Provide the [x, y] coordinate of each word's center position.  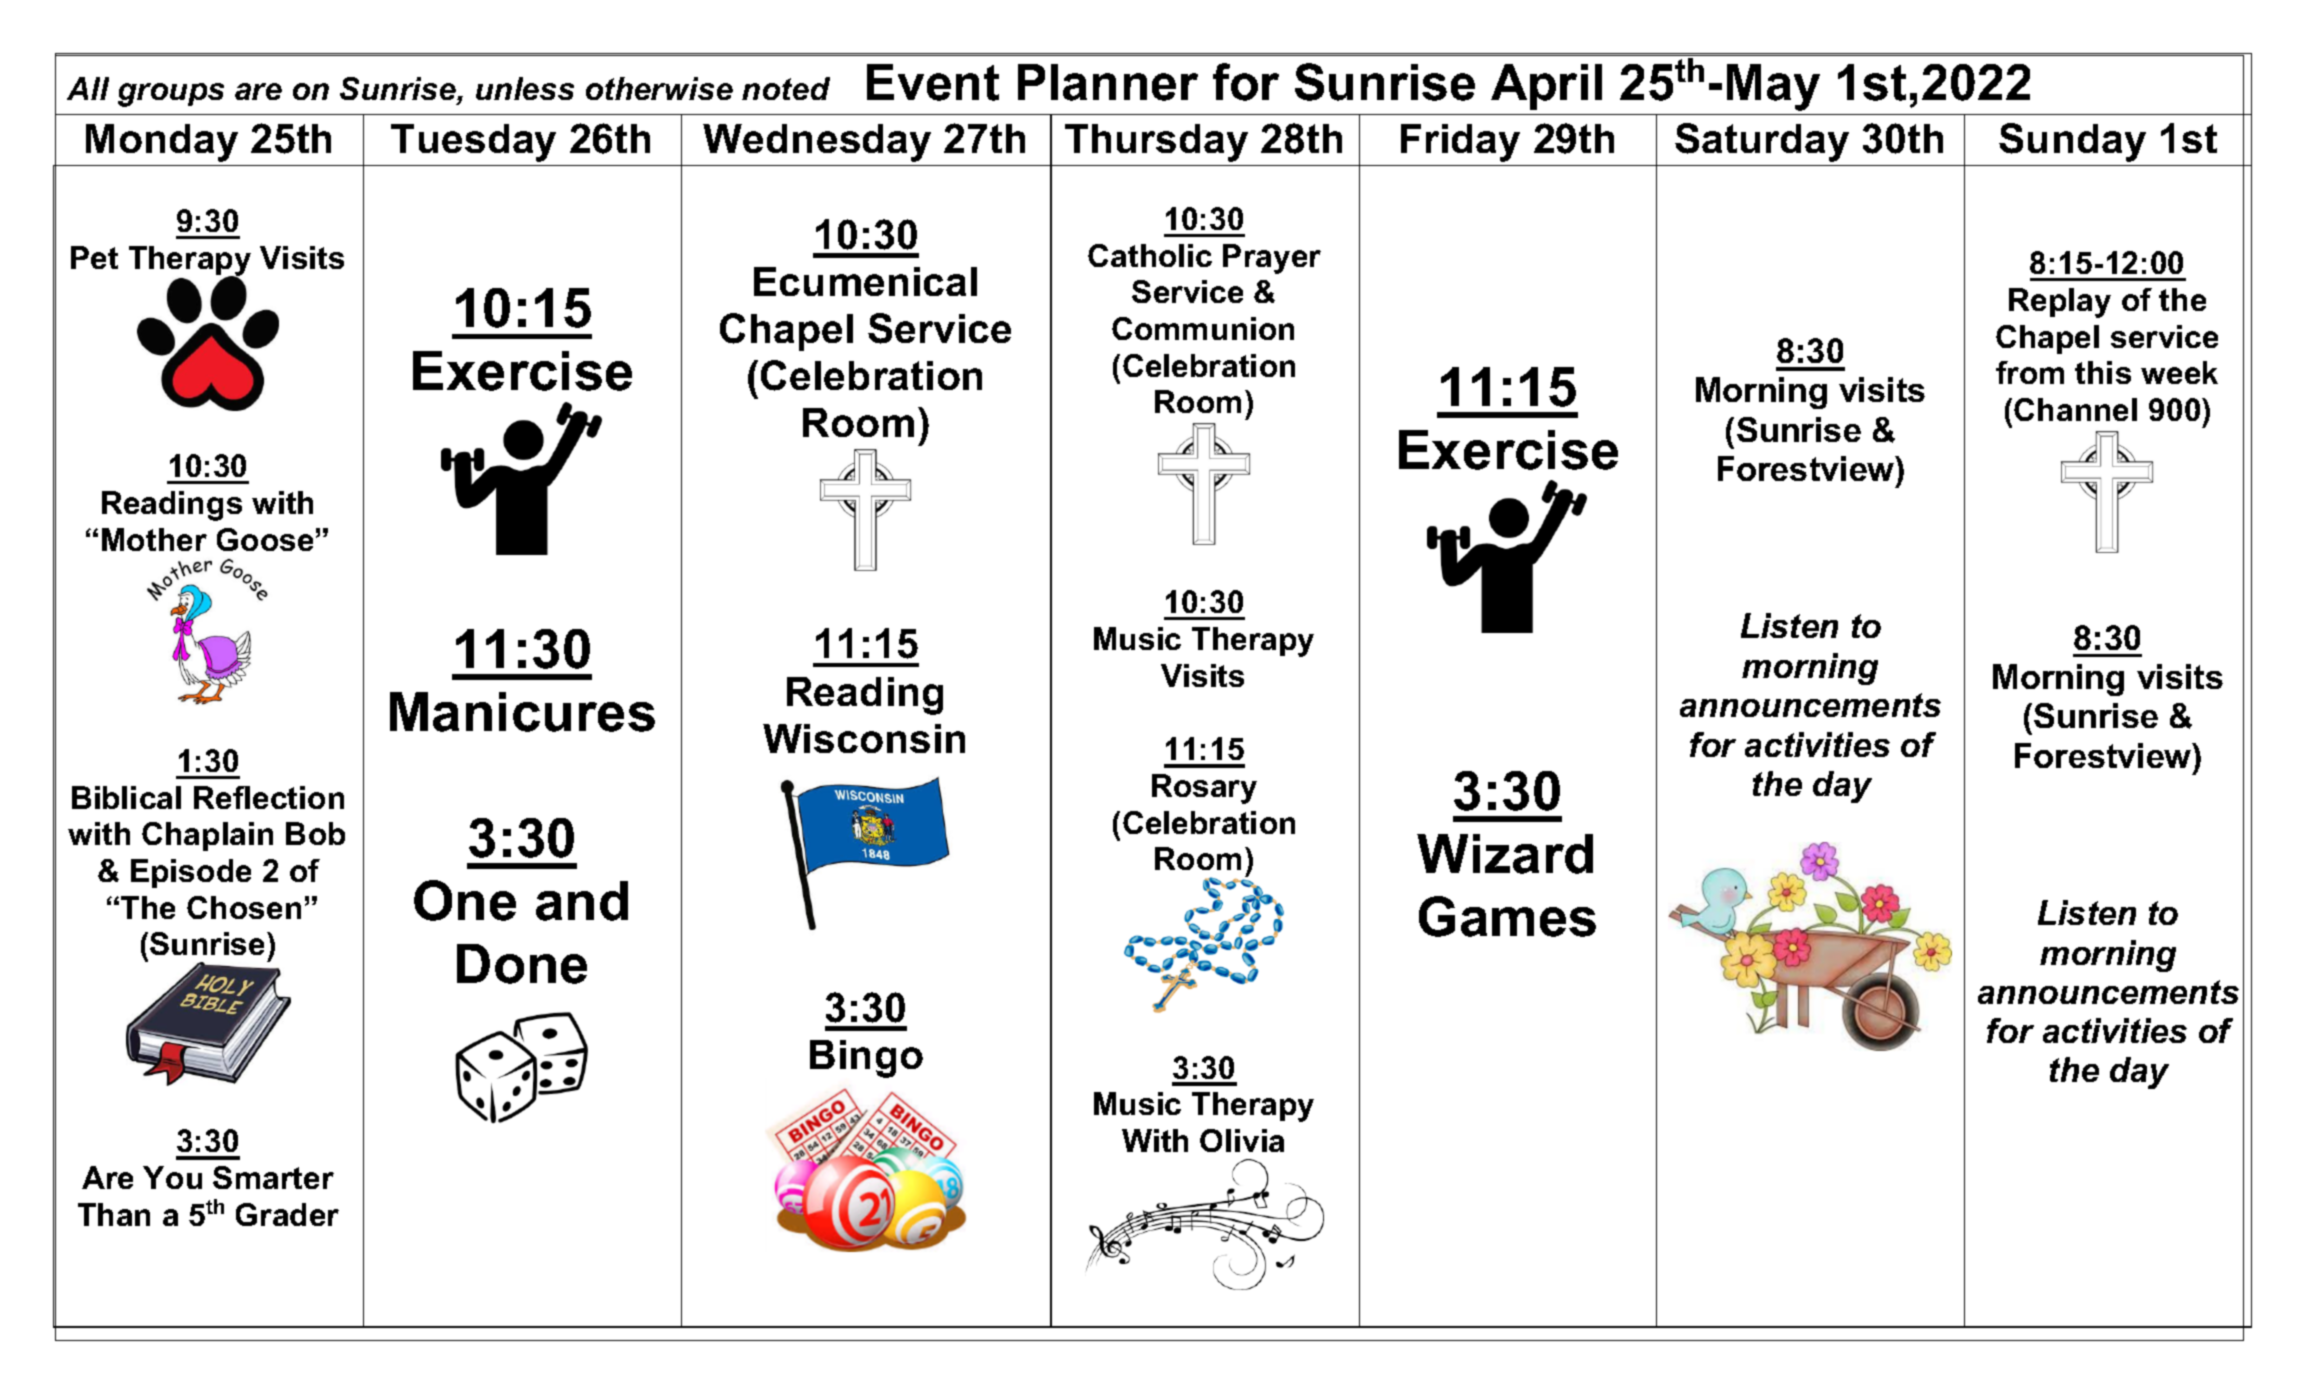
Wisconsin [864, 738]
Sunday [2072, 142]
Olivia [1242, 1140]
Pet [94, 257]
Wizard [1505, 854]
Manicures [522, 712]
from [2030, 372]
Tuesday [473, 143]
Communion [1203, 328]
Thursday [1156, 143]
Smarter [273, 1177]
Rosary [1204, 789]
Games [1507, 916]
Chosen [244, 907]
